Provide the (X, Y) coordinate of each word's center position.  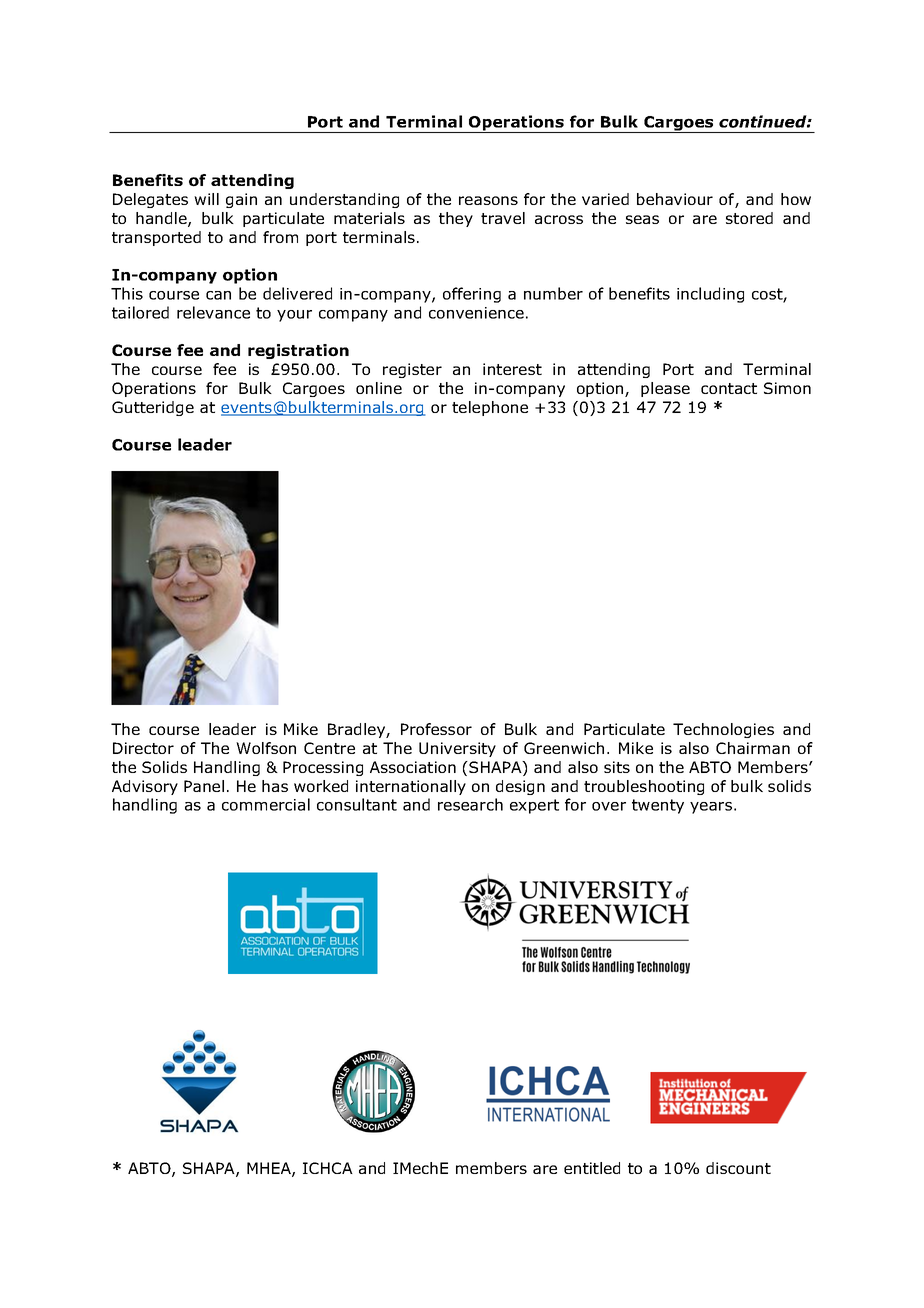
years (711, 808)
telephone (490, 408)
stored (749, 218)
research (470, 804)
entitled (592, 1168)
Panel (204, 786)
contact (729, 388)
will (206, 199)
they (456, 219)
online (379, 388)
